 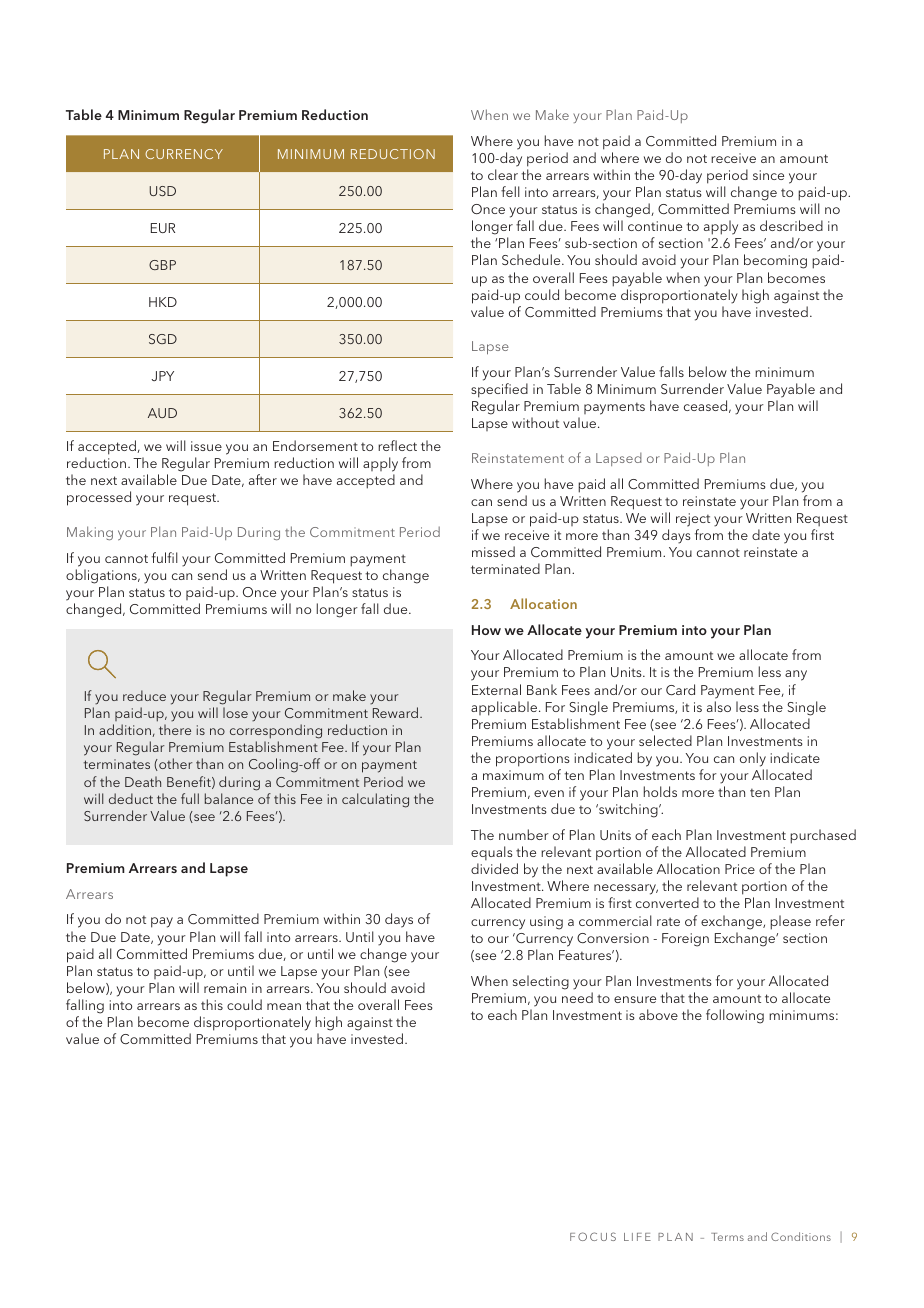 What do you see at coordinates (693, 520) in the image?
I see `reject` at bounding box center [693, 520].
